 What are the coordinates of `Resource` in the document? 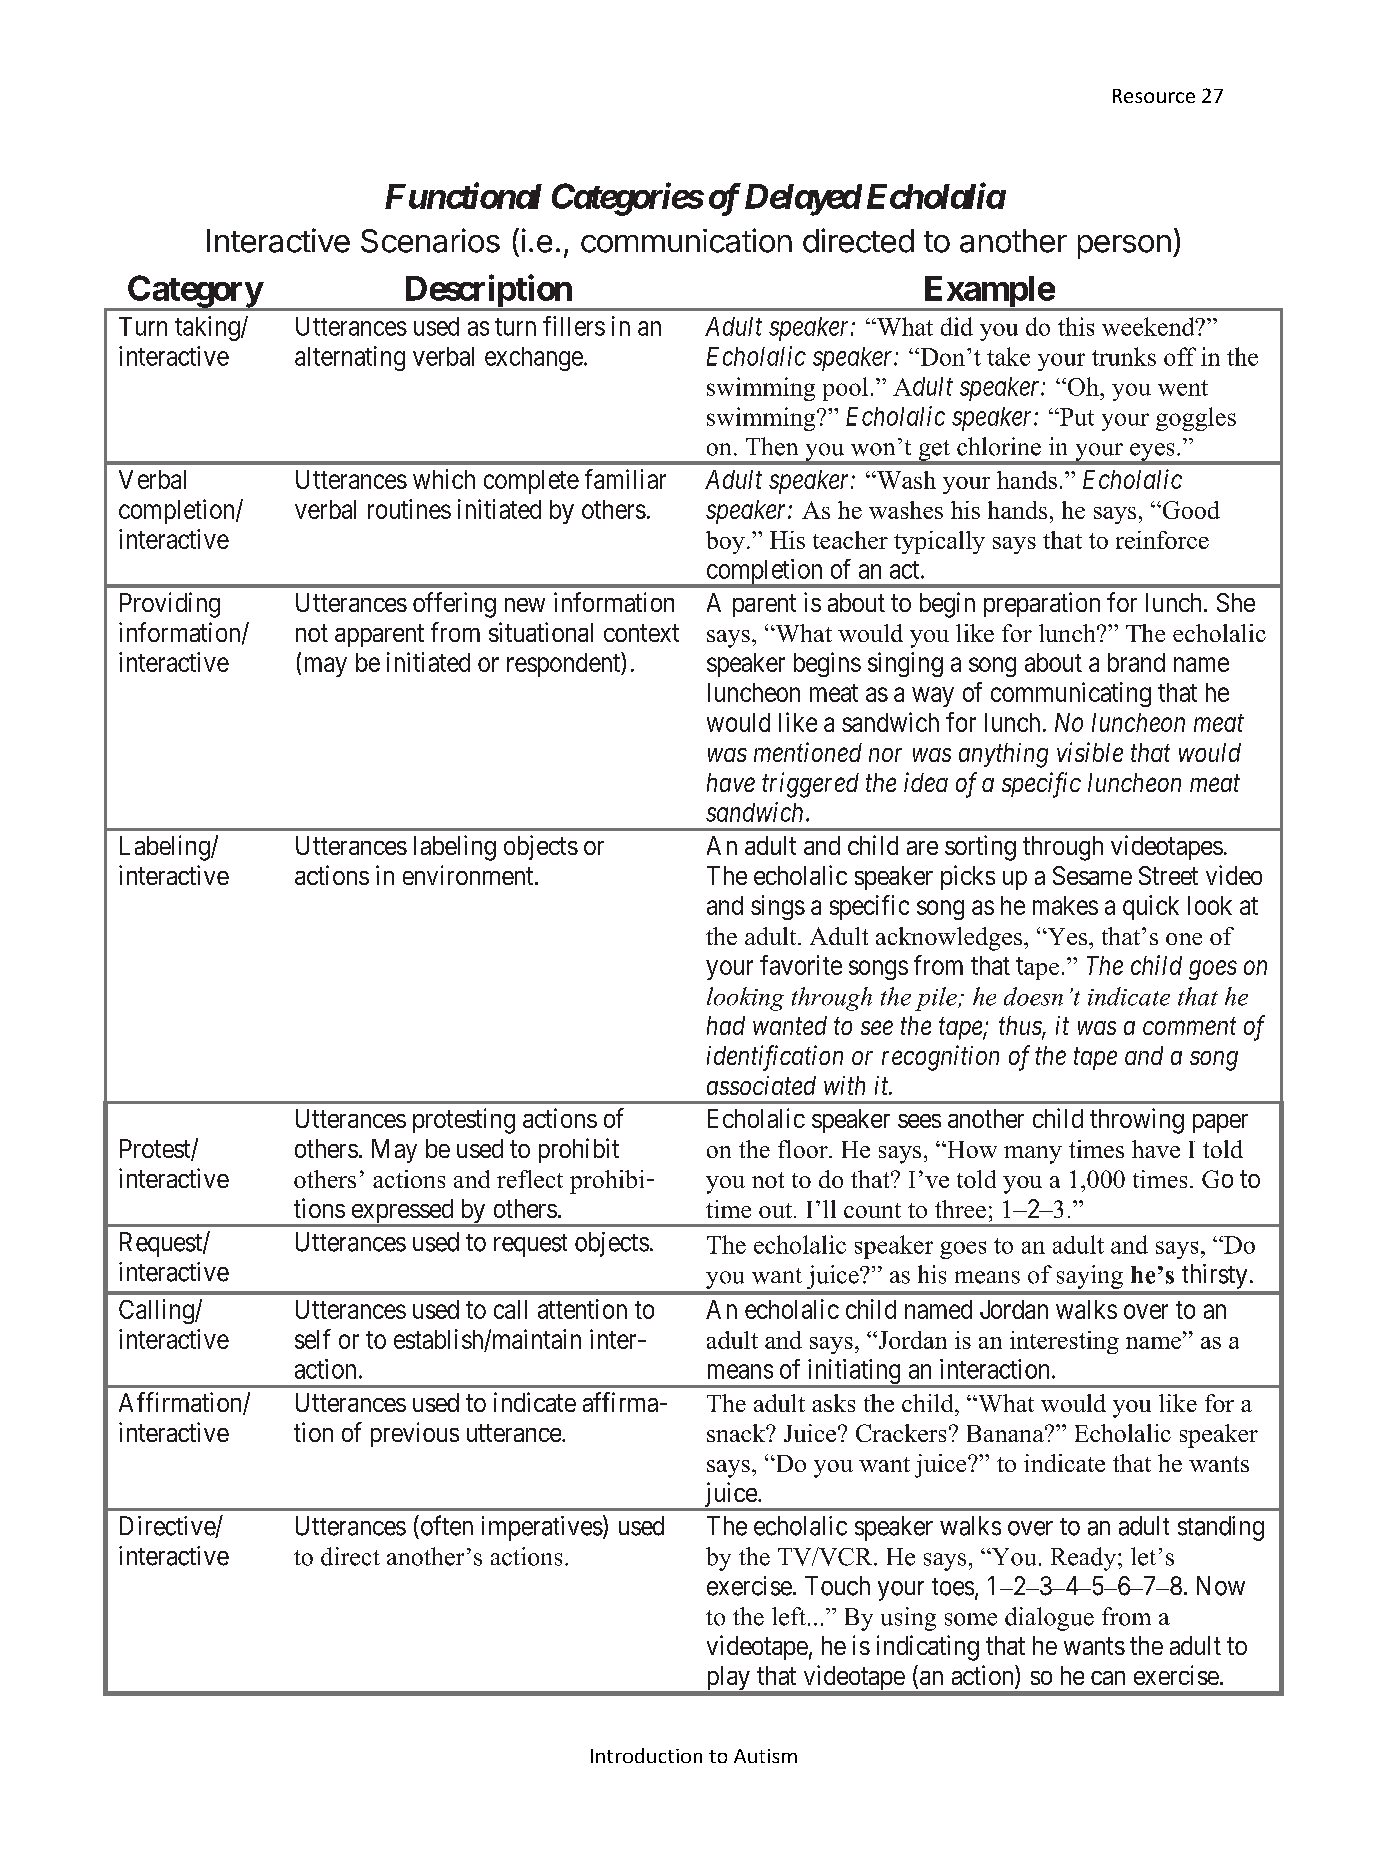 It's located at (1154, 96).
